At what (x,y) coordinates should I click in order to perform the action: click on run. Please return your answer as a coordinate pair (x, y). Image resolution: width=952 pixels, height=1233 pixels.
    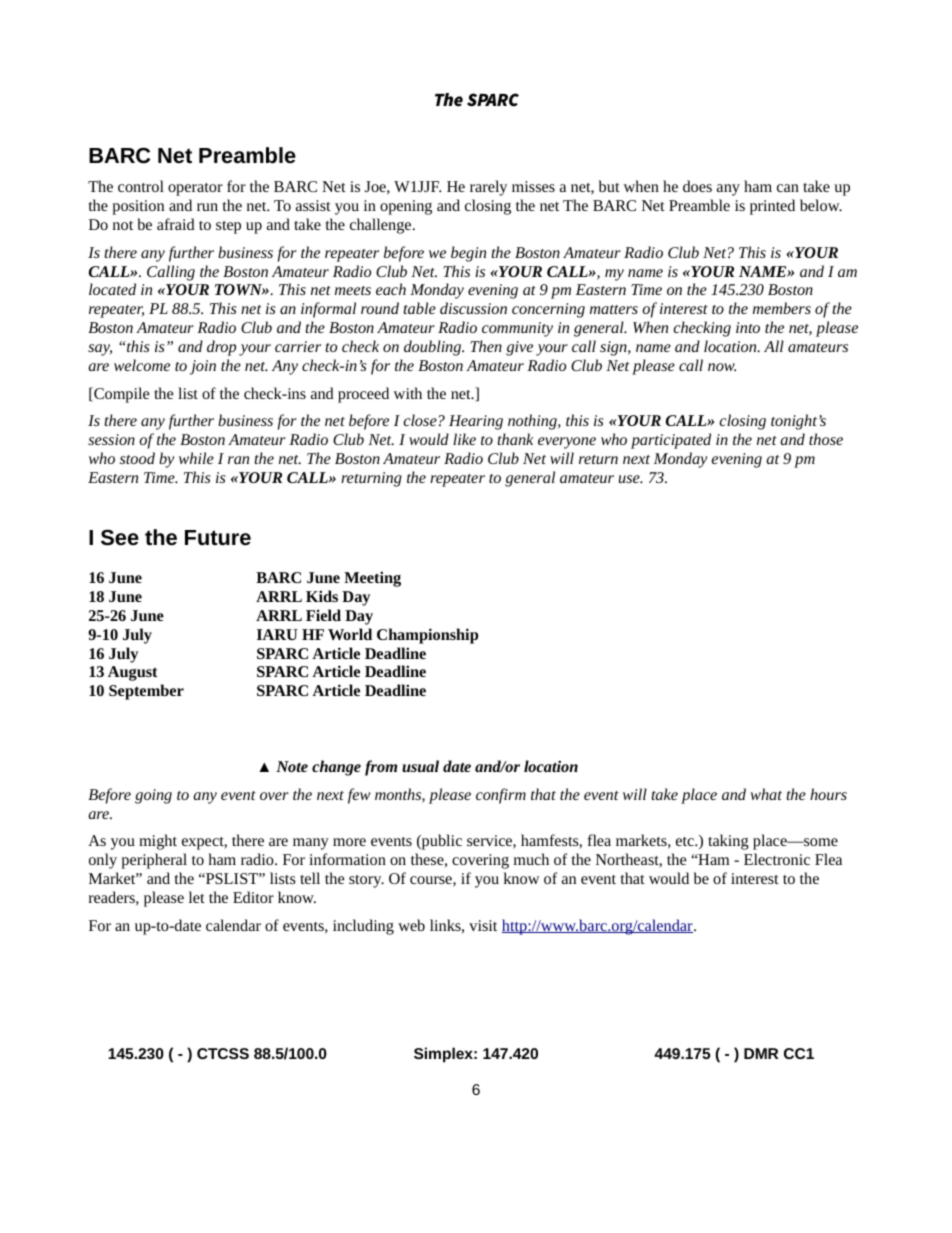
    Looking at the image, I should click on (207, 207).
